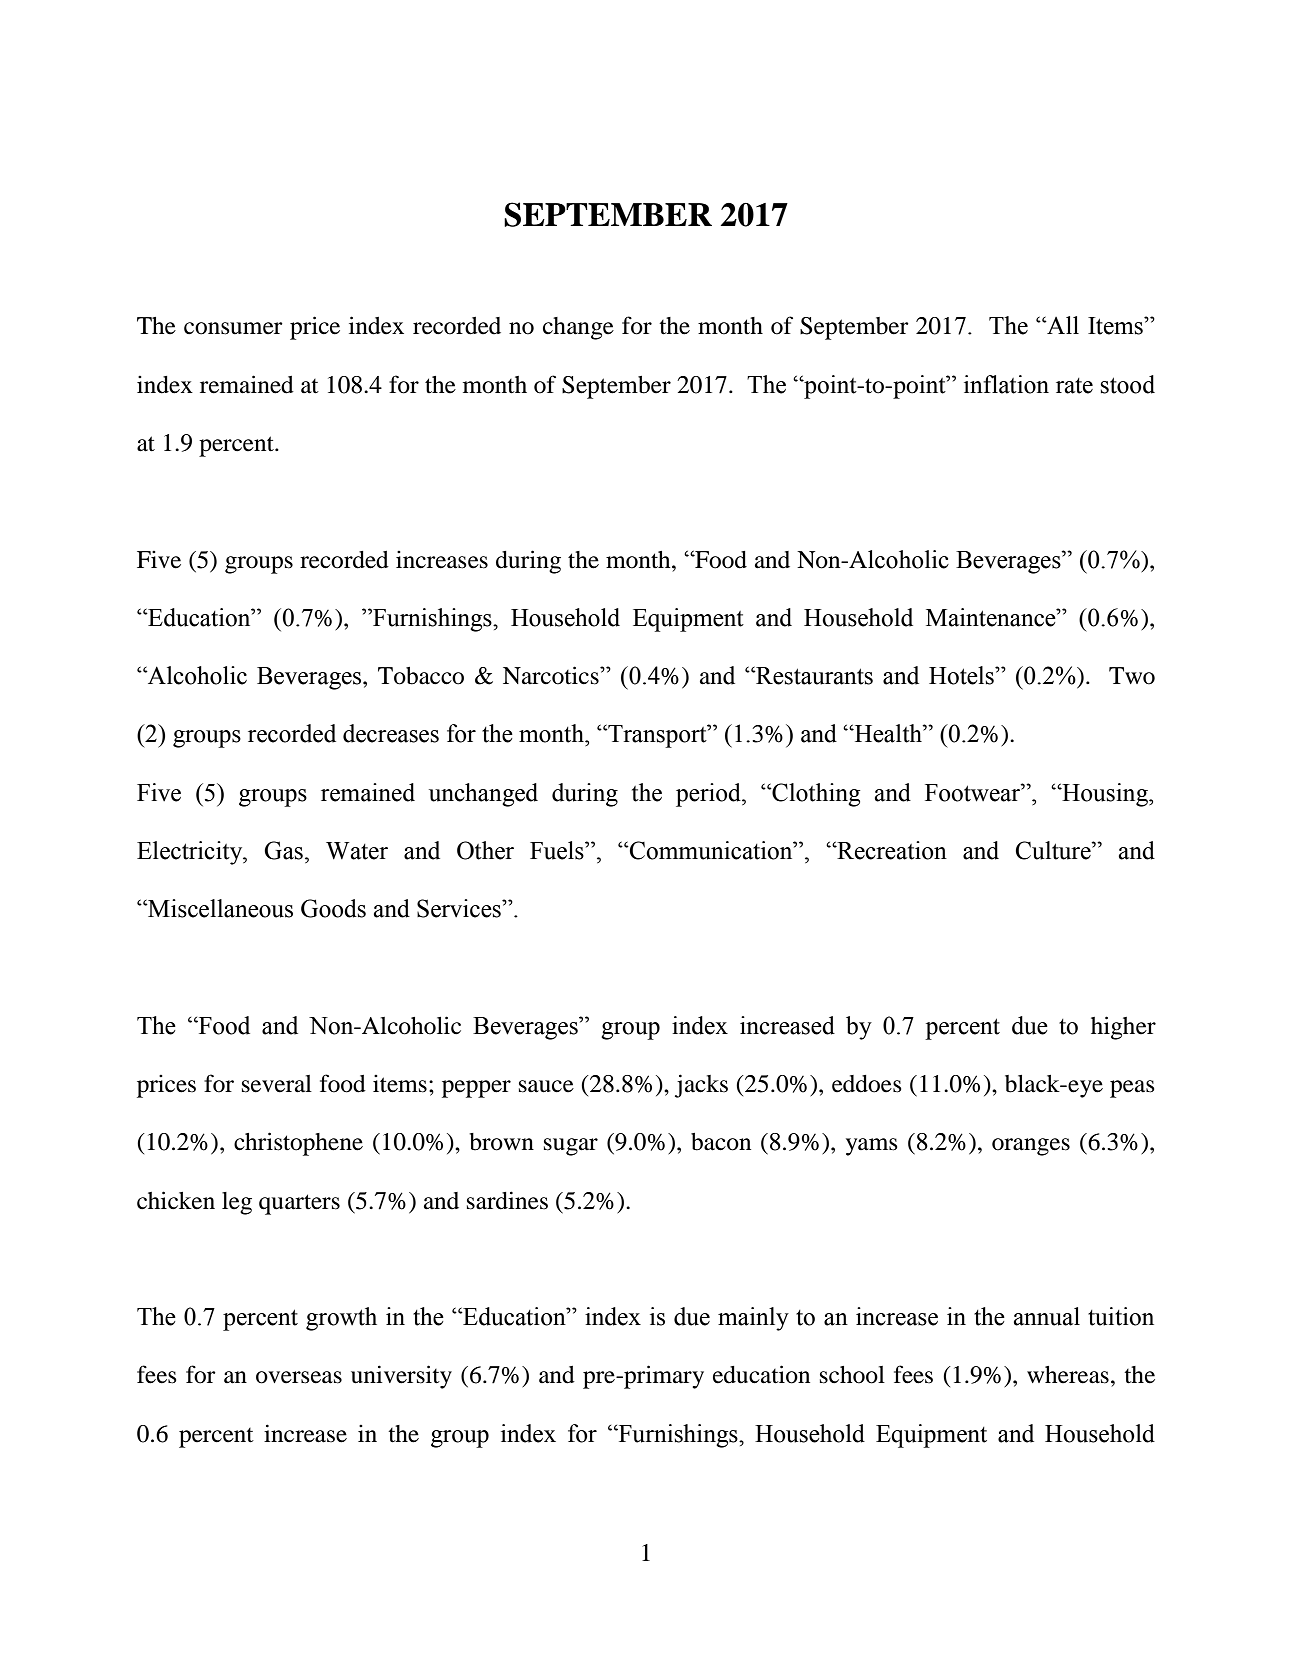 The width and height of the screenshot is (1292, 1672). I want to click on overseas, so click(299, 1377).
